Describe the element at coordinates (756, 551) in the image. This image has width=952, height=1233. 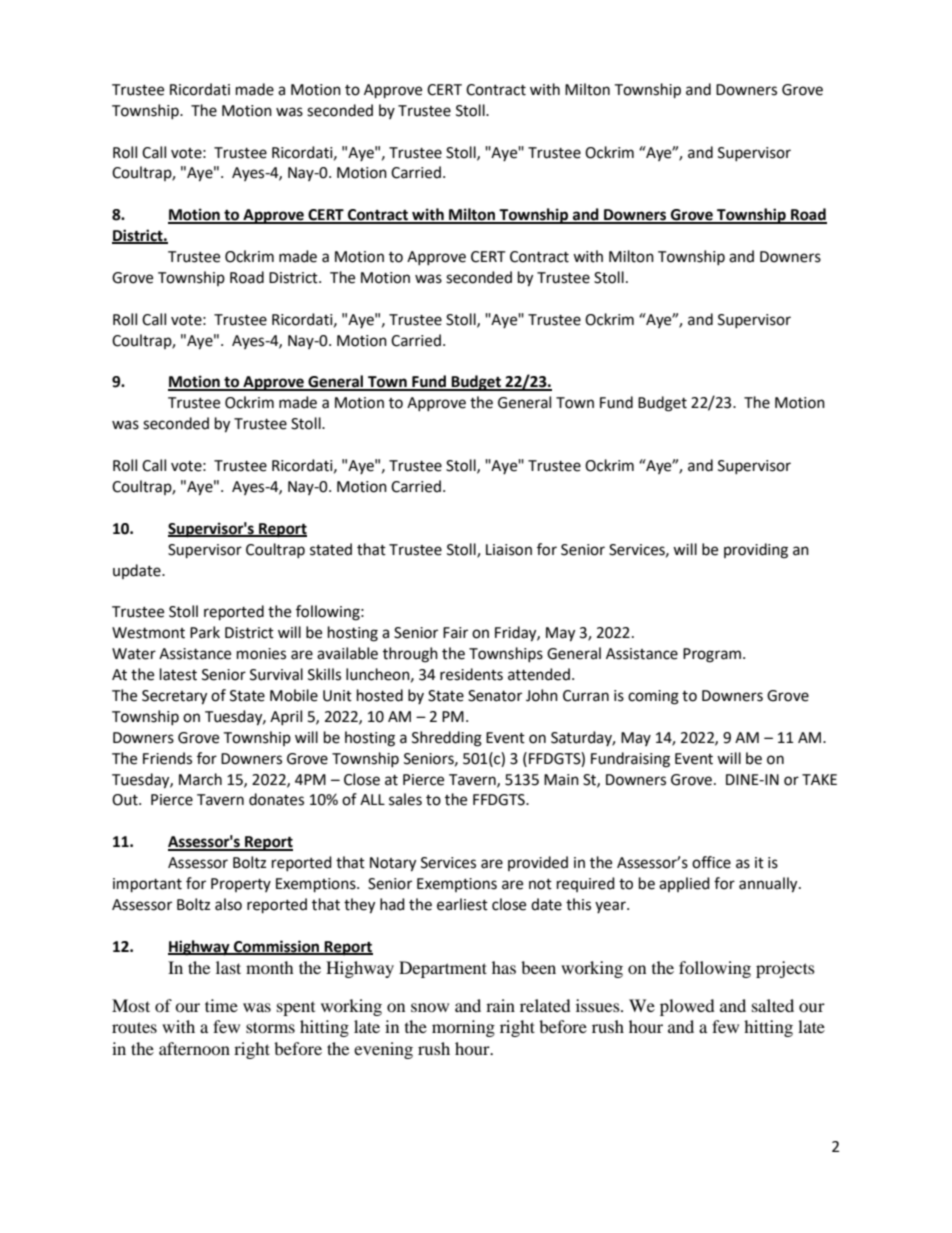
I see `providing` at that location.
